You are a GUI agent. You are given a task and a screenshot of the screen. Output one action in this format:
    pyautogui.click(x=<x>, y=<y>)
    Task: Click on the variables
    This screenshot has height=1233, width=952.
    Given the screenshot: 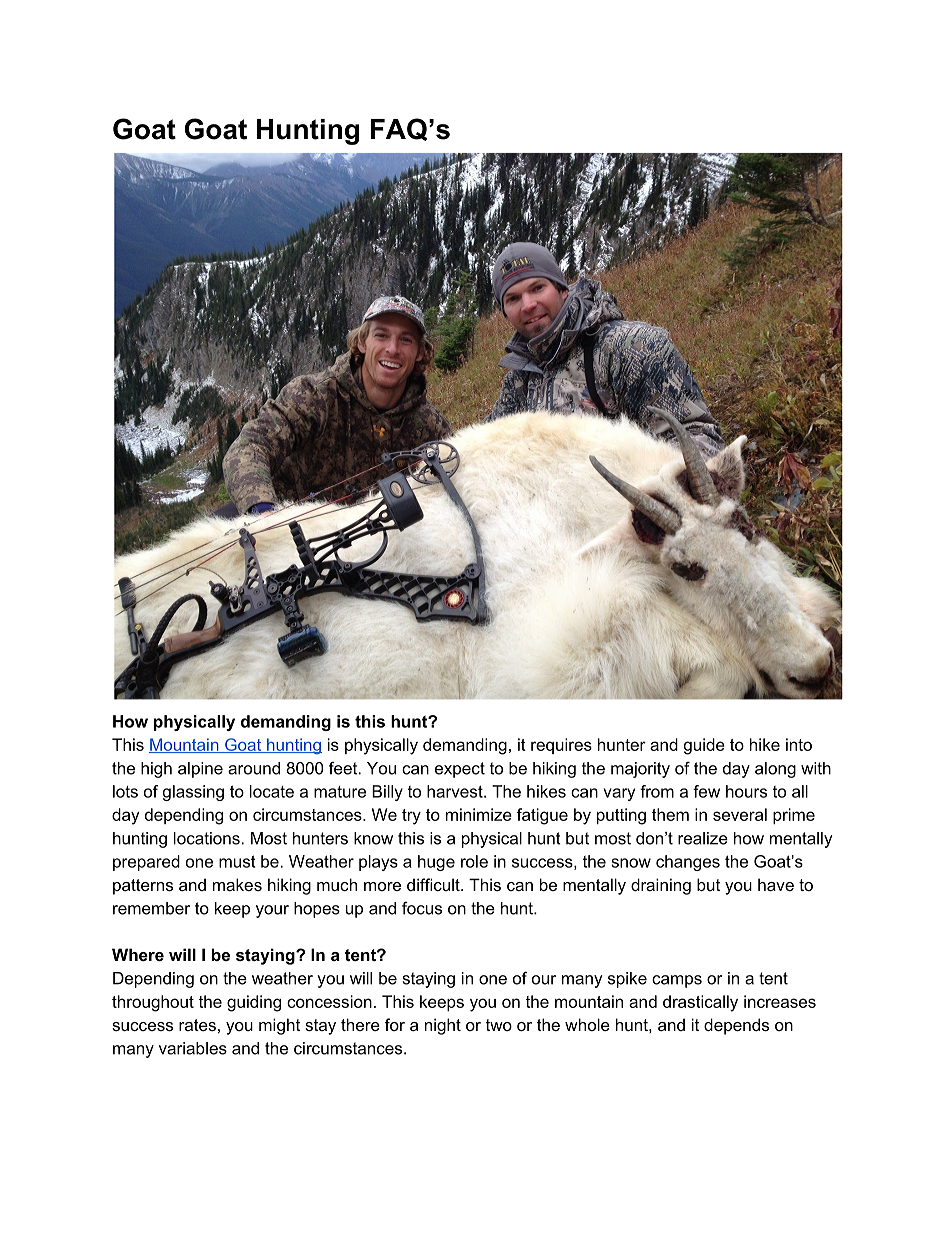 What is the action you would take?
    pyautogui.click(x=193, y=1048)
